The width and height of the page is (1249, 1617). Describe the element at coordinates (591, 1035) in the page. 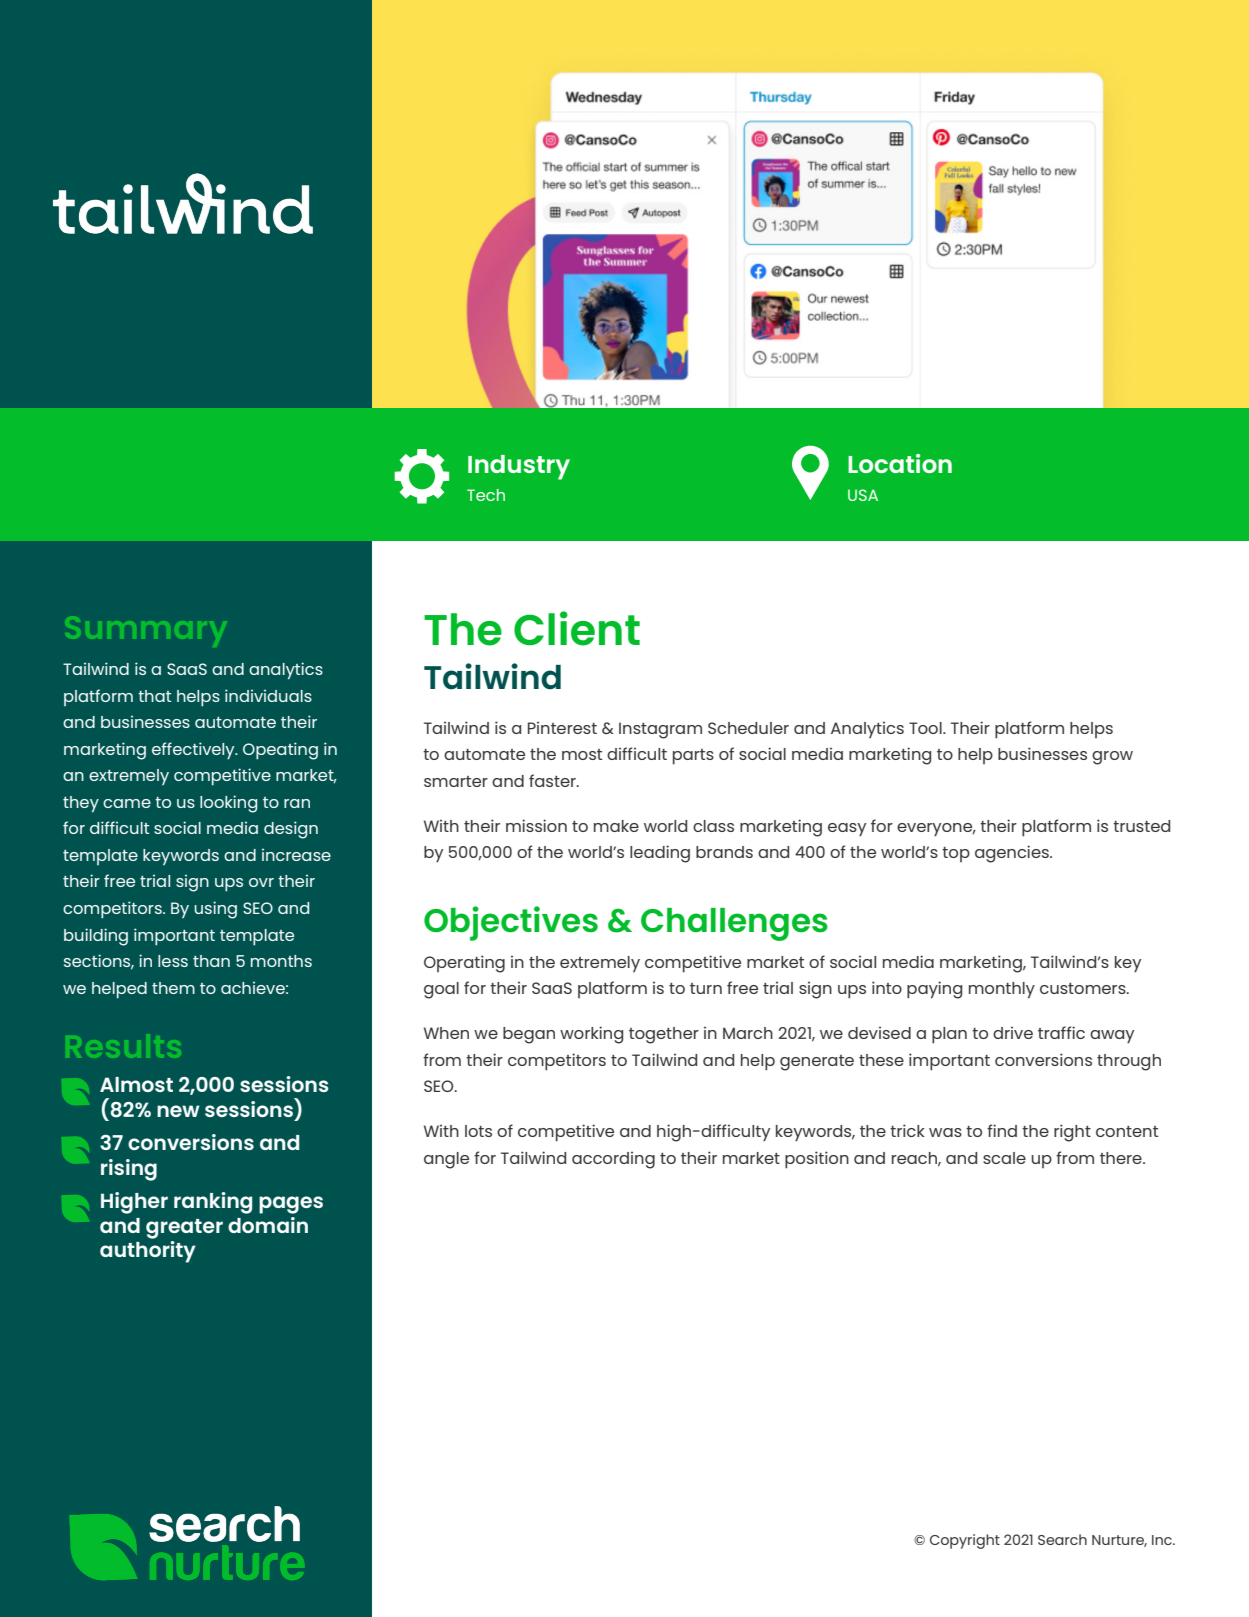

I see `working` at that location.
